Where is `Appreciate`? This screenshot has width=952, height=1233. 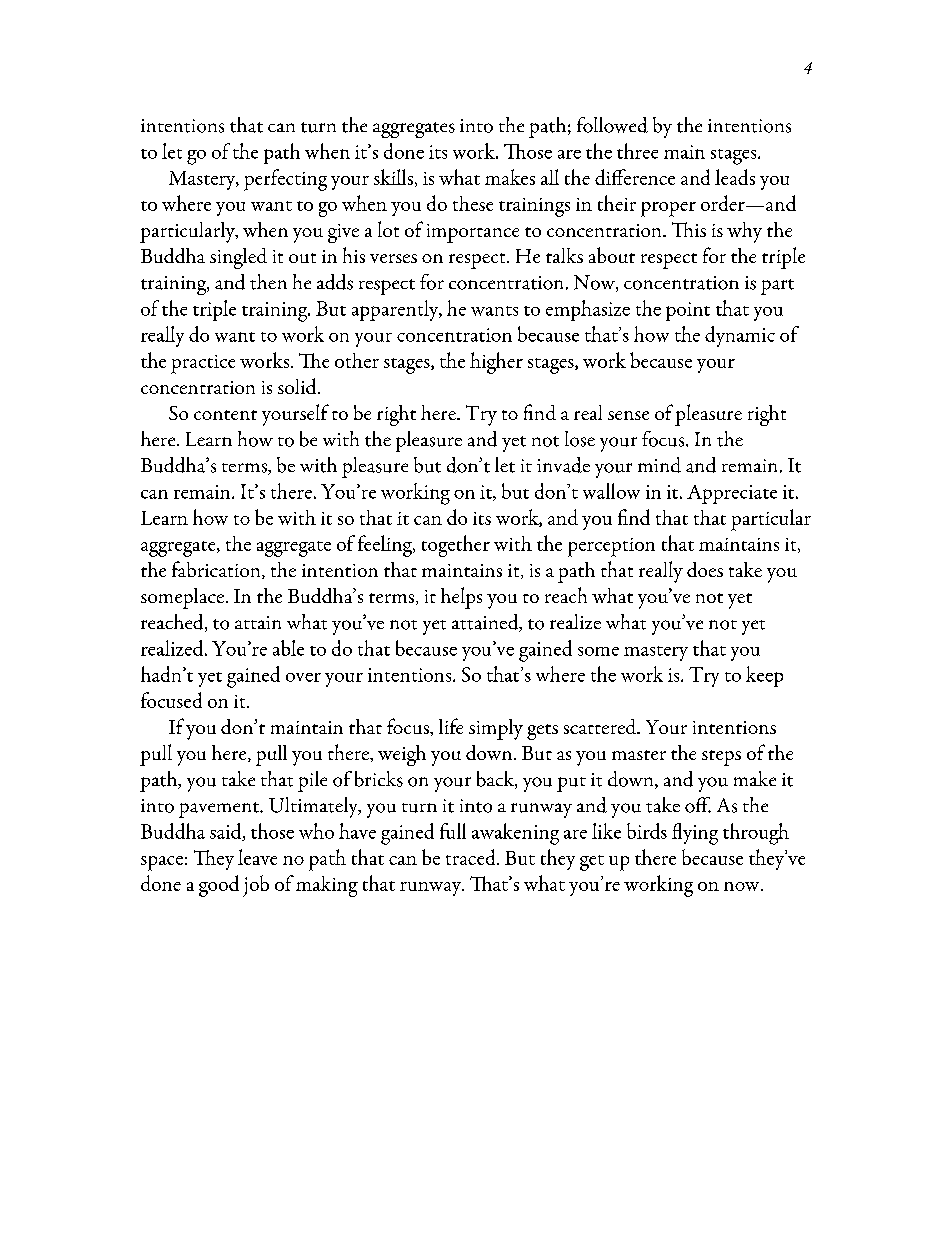 Appreciate is located at coordinates (732, 494).
